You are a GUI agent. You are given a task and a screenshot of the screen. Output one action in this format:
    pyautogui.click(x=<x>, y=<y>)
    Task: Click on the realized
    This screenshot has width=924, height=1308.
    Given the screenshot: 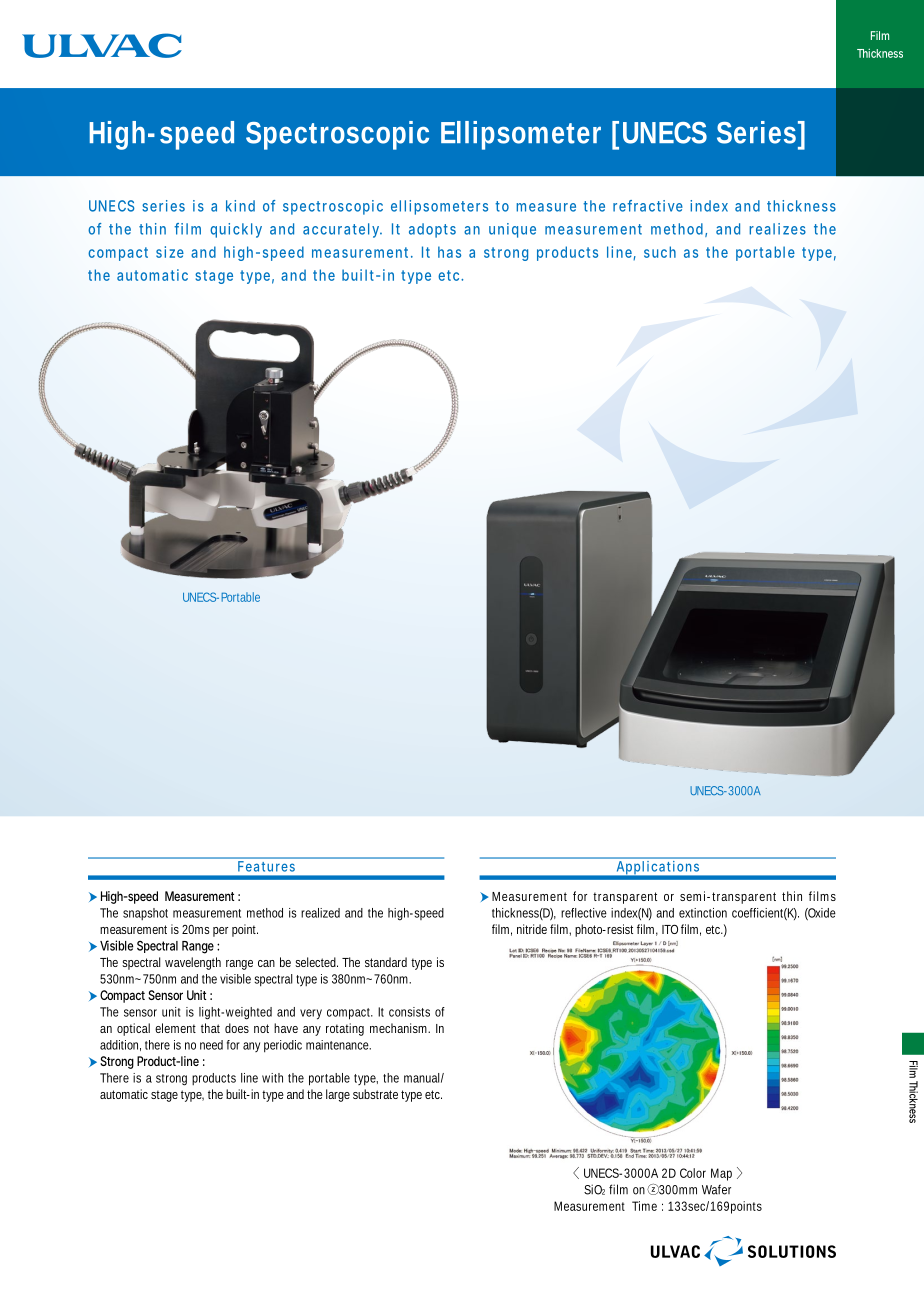 What is the action you would take?
    pyautogui.click(x=320, y=913)
